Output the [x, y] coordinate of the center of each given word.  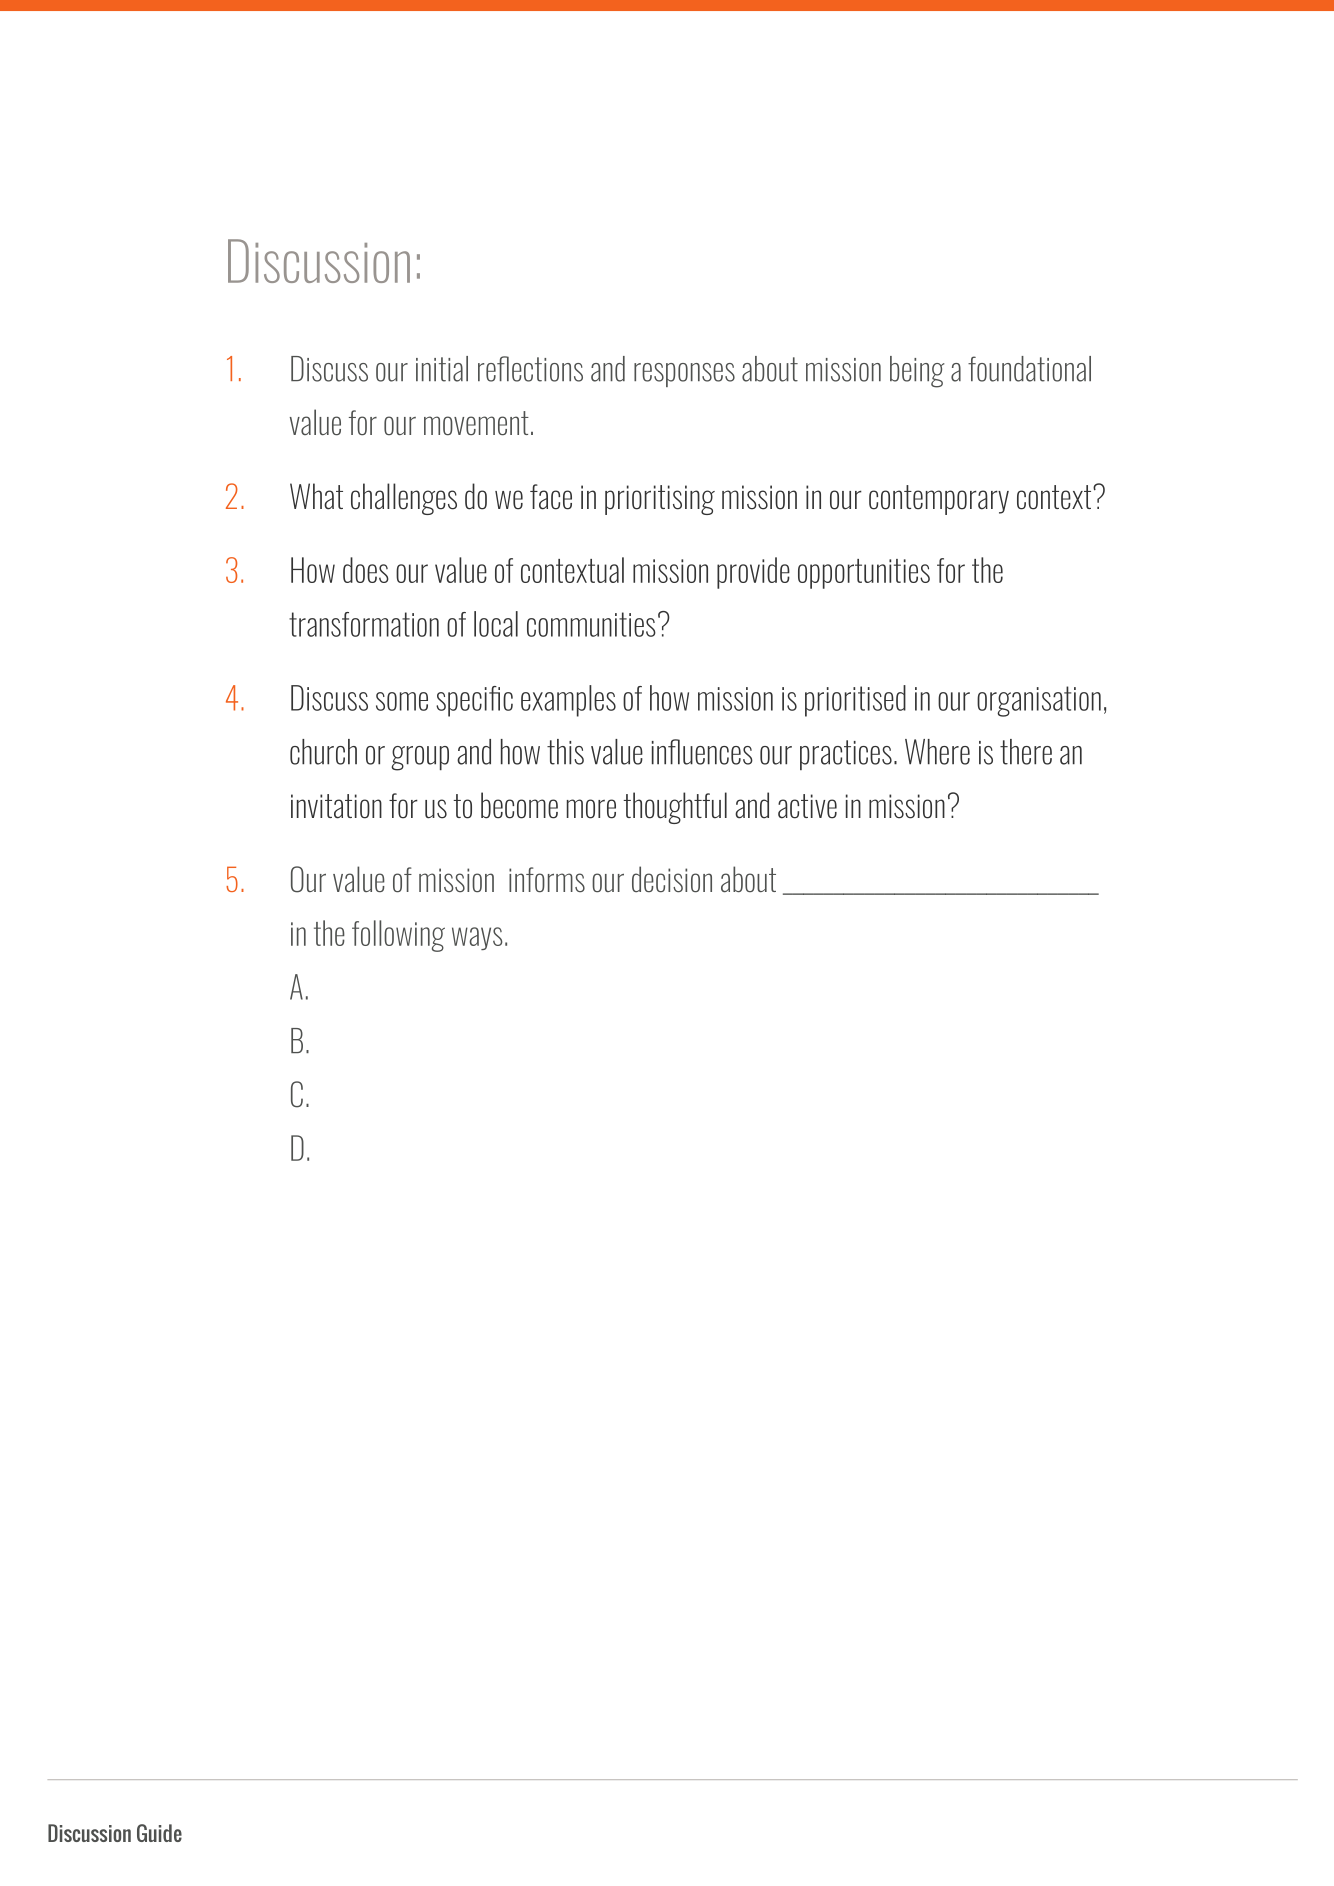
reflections [530, 369]
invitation [336, 806]
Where [937, 752]
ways [477, 938]
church [323, 752]
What [316, 496]
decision [672, 879]
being [917, 372]
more [591, 809]
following [398, 936]
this [565, 752]
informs [547, 879]
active [807, 806]
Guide [159, 1833]
